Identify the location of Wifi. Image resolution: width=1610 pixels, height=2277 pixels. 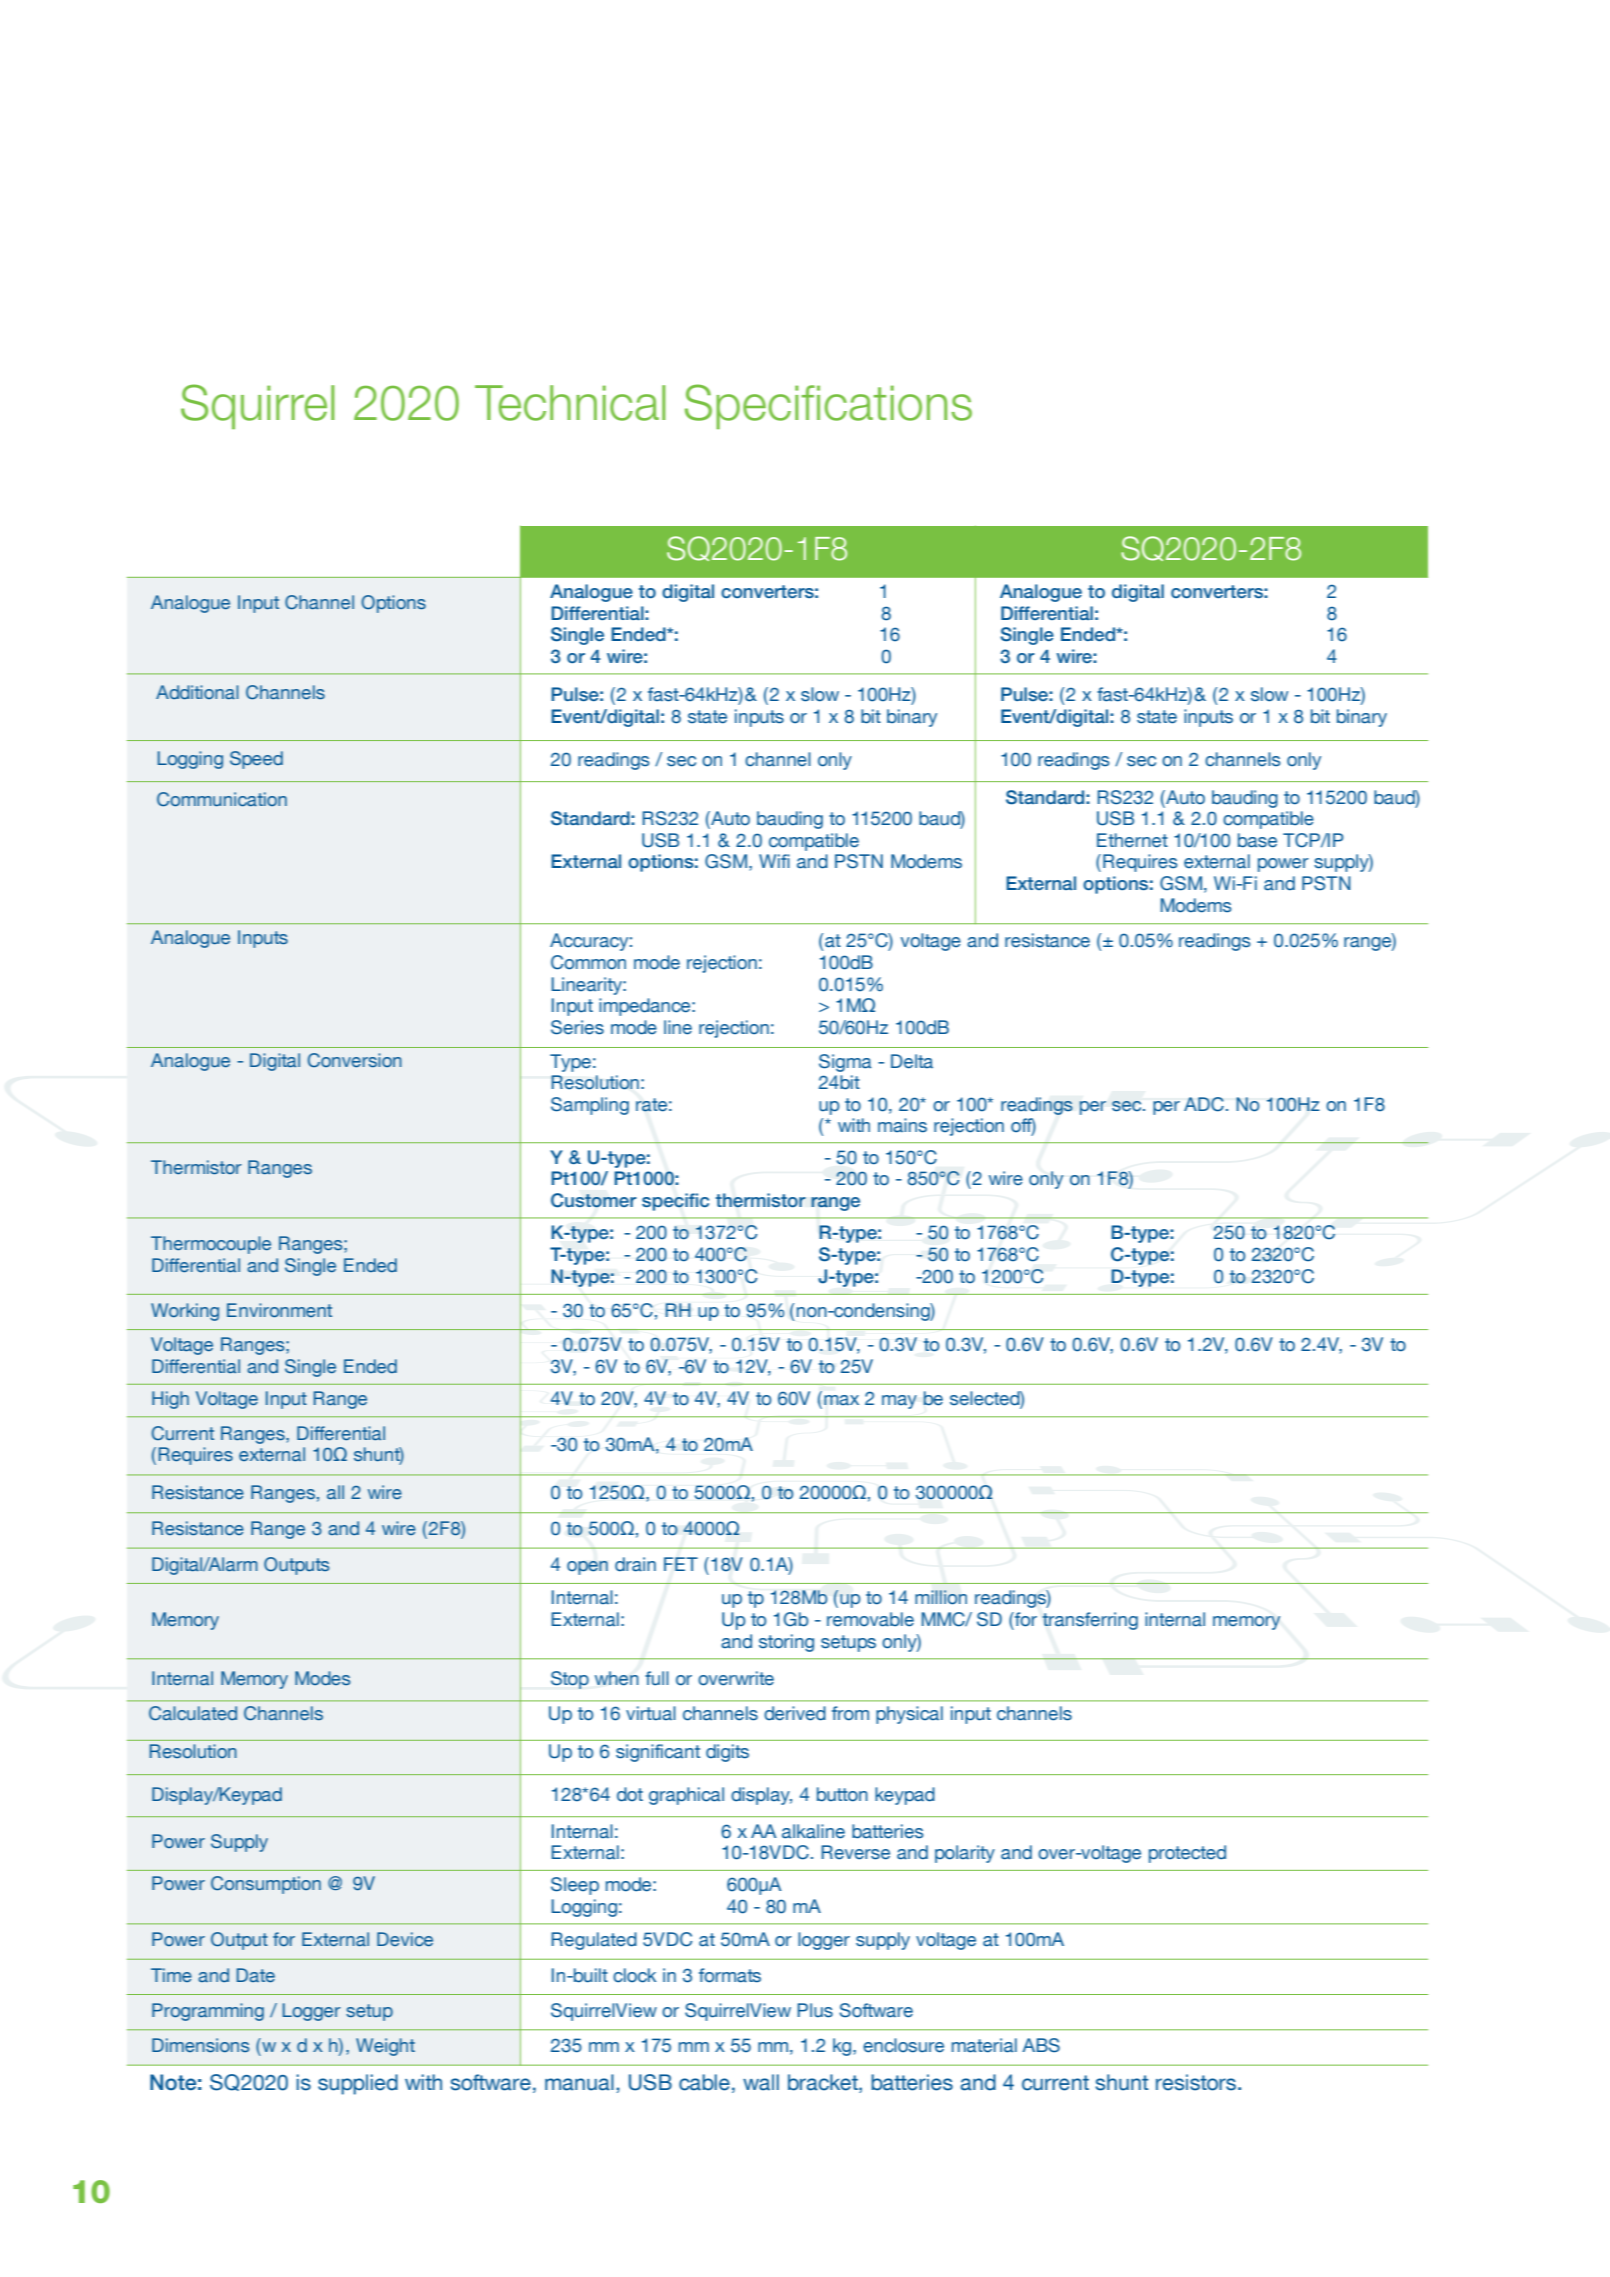
(774, 861).
